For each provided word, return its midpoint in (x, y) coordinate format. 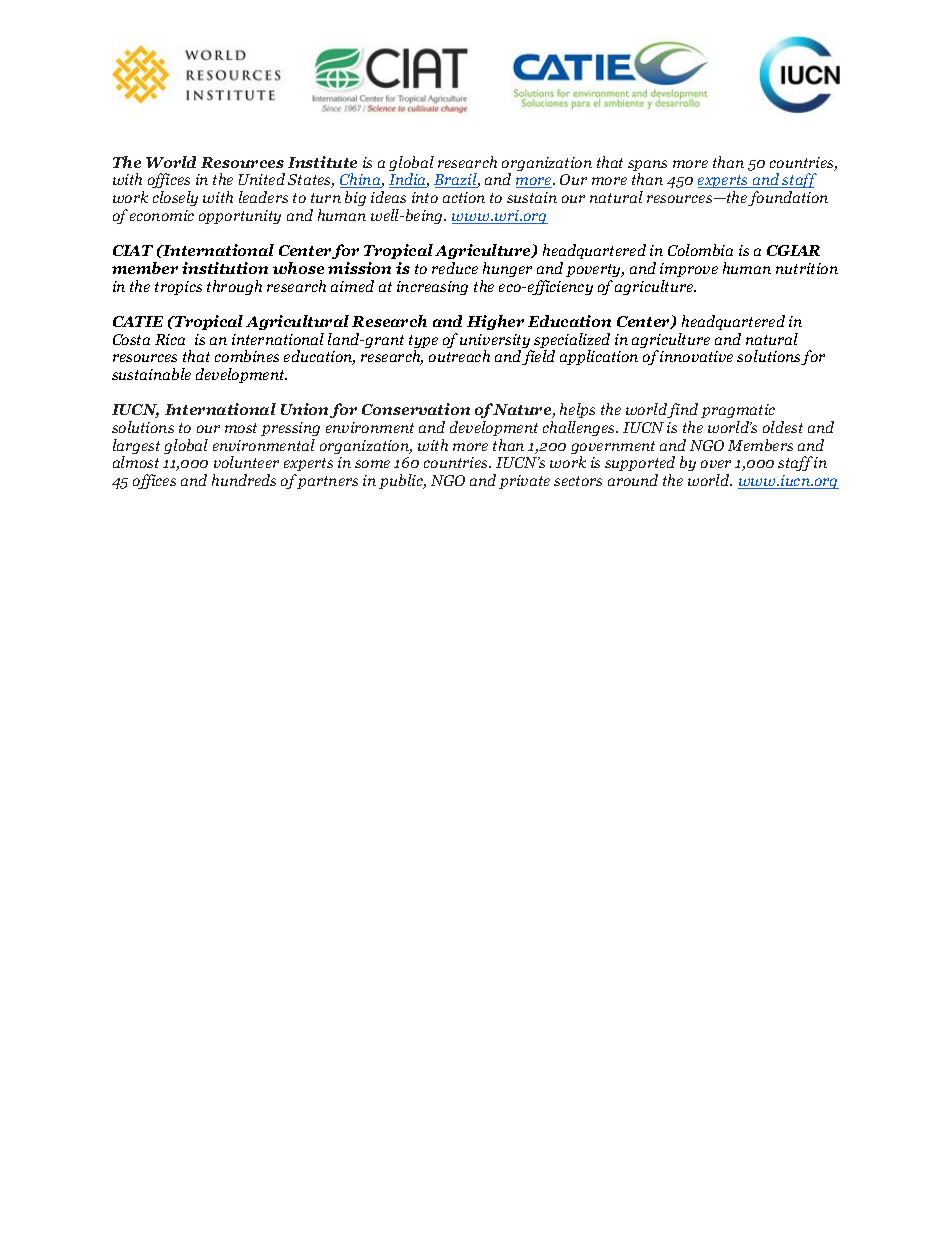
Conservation (416, 409)
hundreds (244, 480)
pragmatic (738, 413)
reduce (455, 268)
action (464, 197)
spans (647, 167)
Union (304, 409)
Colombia (700, 250)
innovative (696, 356)
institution (225, 268)
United (262, 179)
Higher (495, 322)
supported (640, 465)
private (524, 482)
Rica (170, 339)
